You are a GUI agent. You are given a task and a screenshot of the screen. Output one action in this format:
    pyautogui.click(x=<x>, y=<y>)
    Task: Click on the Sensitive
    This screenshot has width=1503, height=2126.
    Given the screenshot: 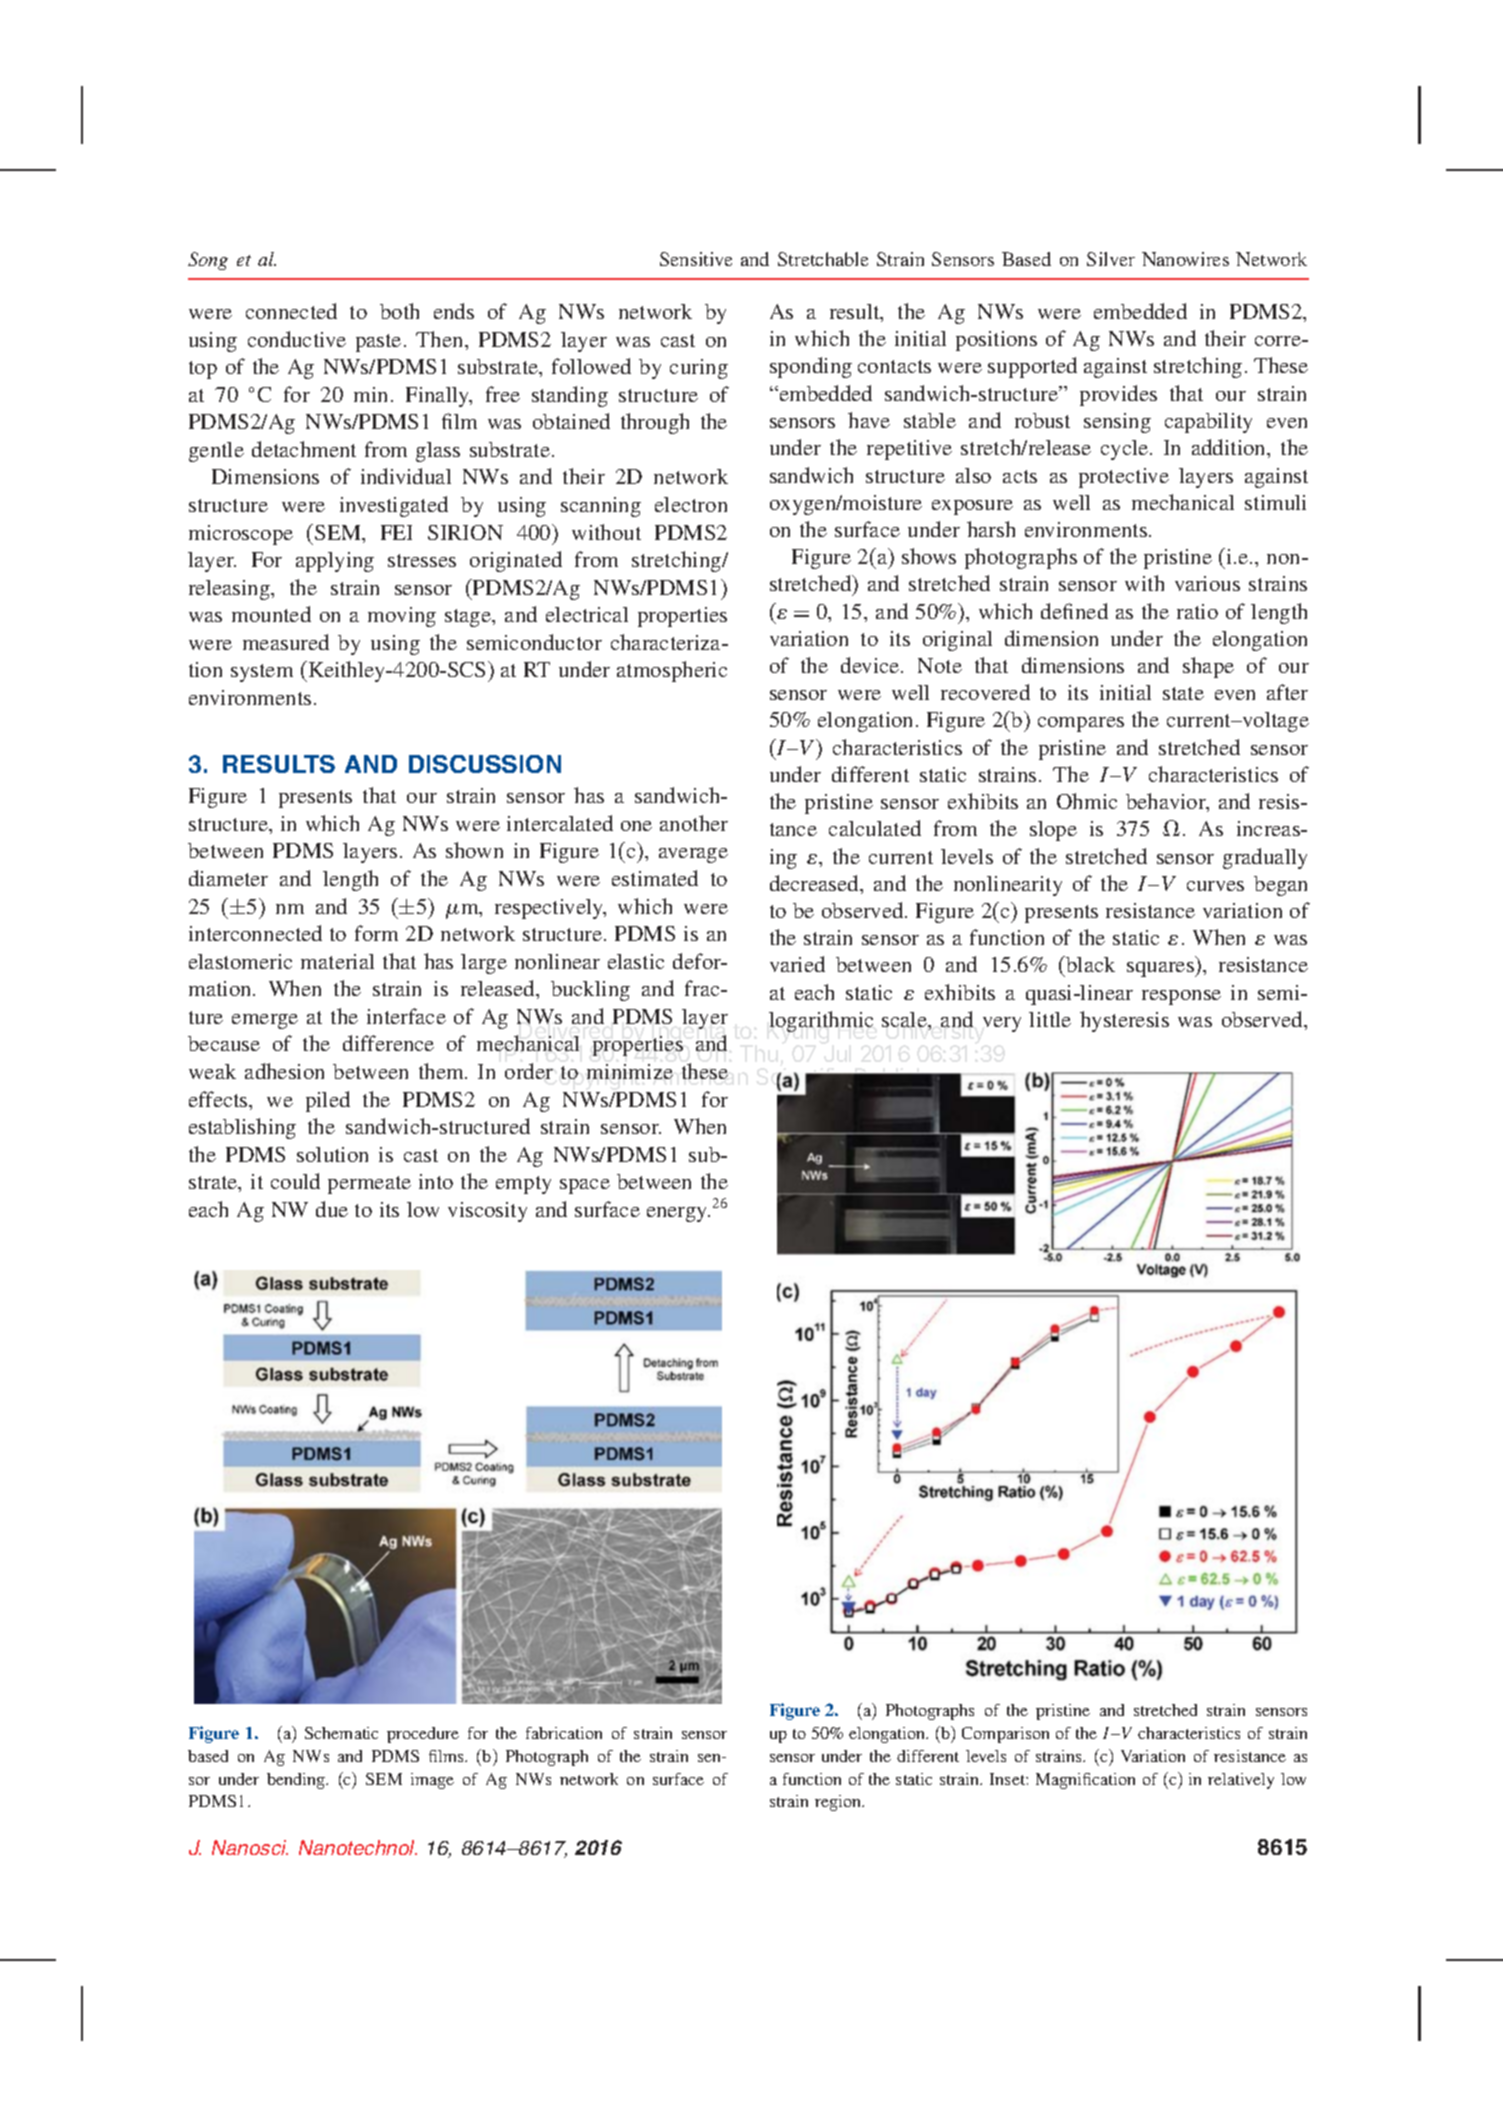 What is the action you would take?
    pyautogui.click(x=696, y=259)
